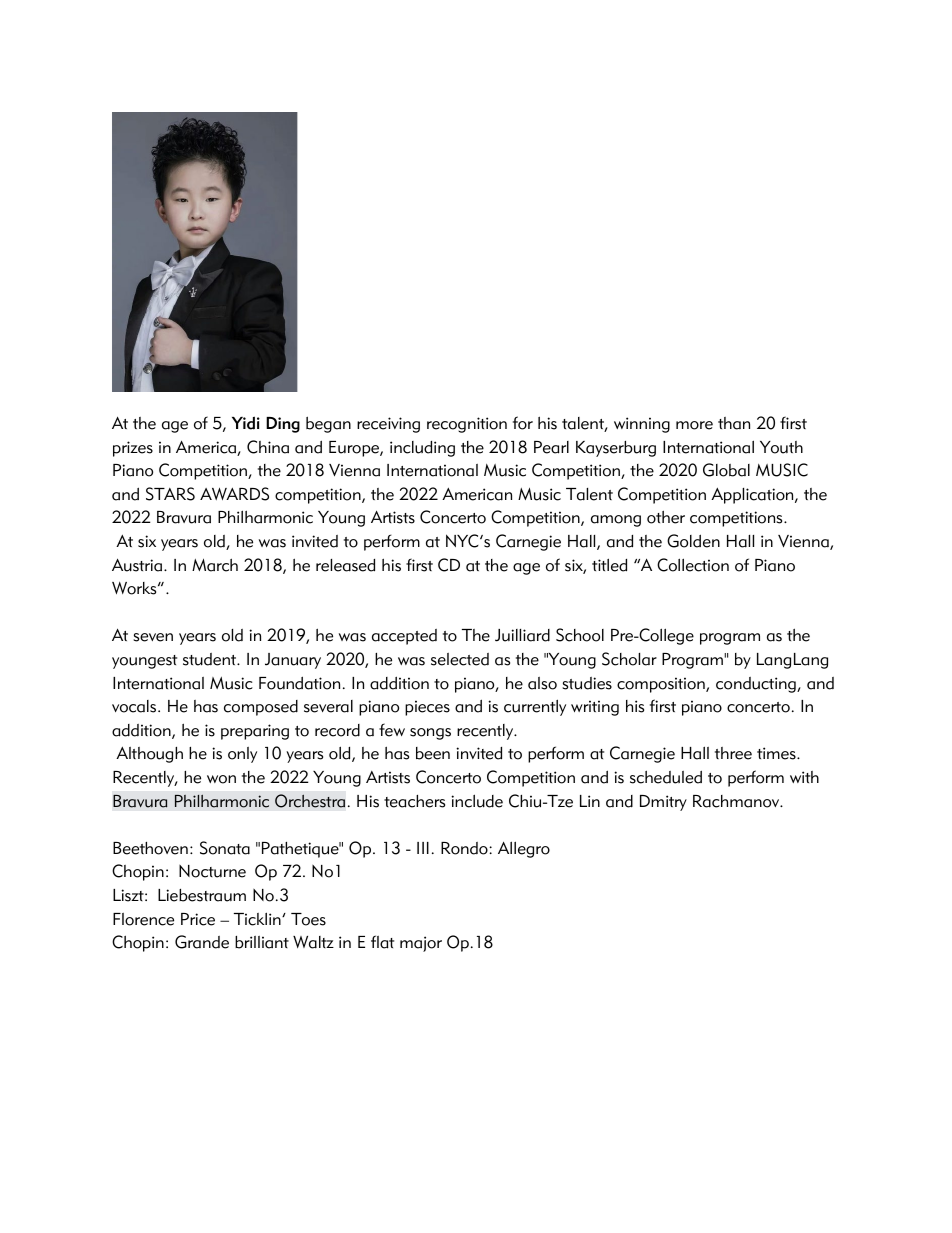 Image resolution: width=952 pixels, height=1233 pixels. I want to click on Collection, so click(693, 565).
